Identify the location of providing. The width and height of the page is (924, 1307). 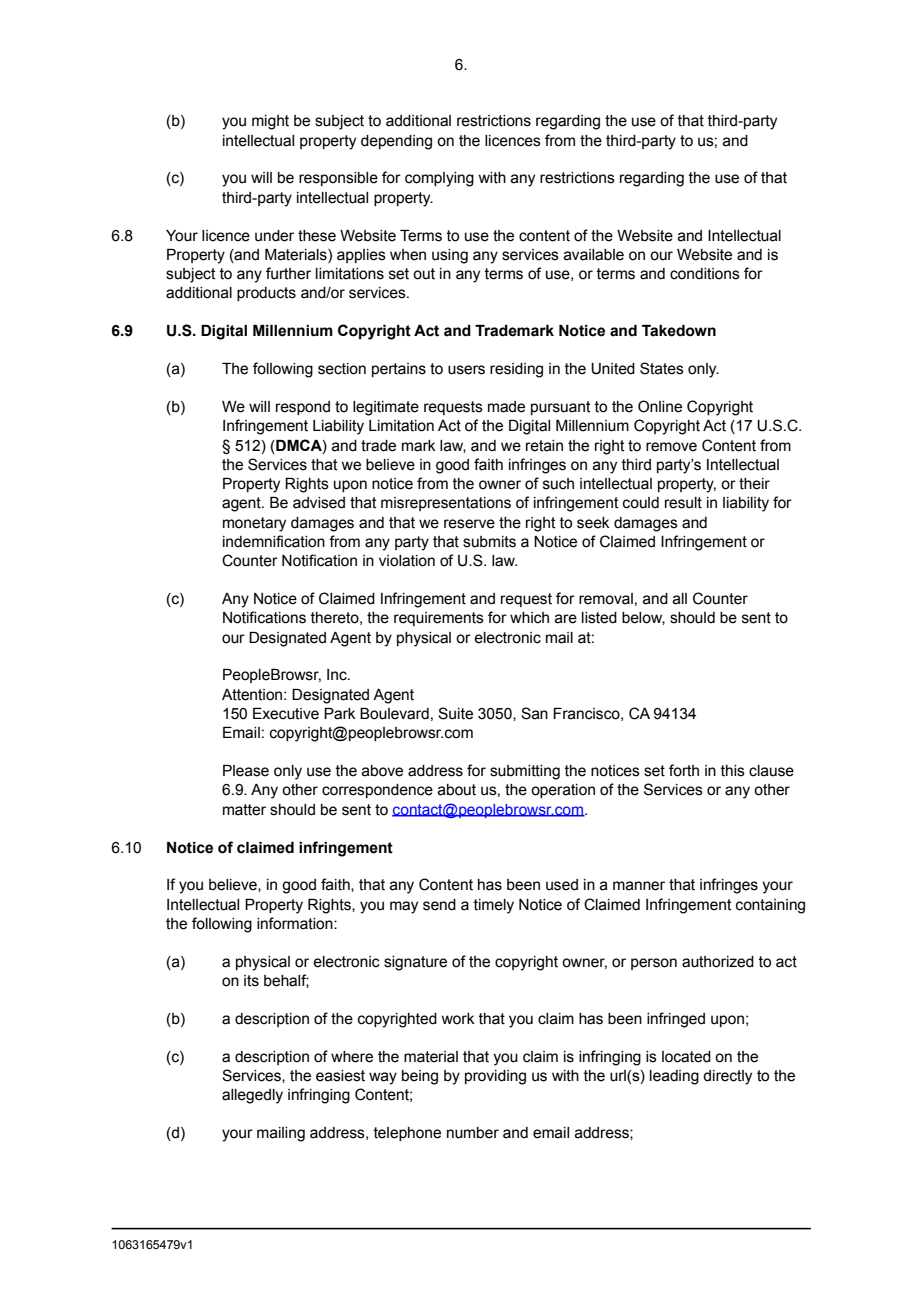
(495, 1077).
